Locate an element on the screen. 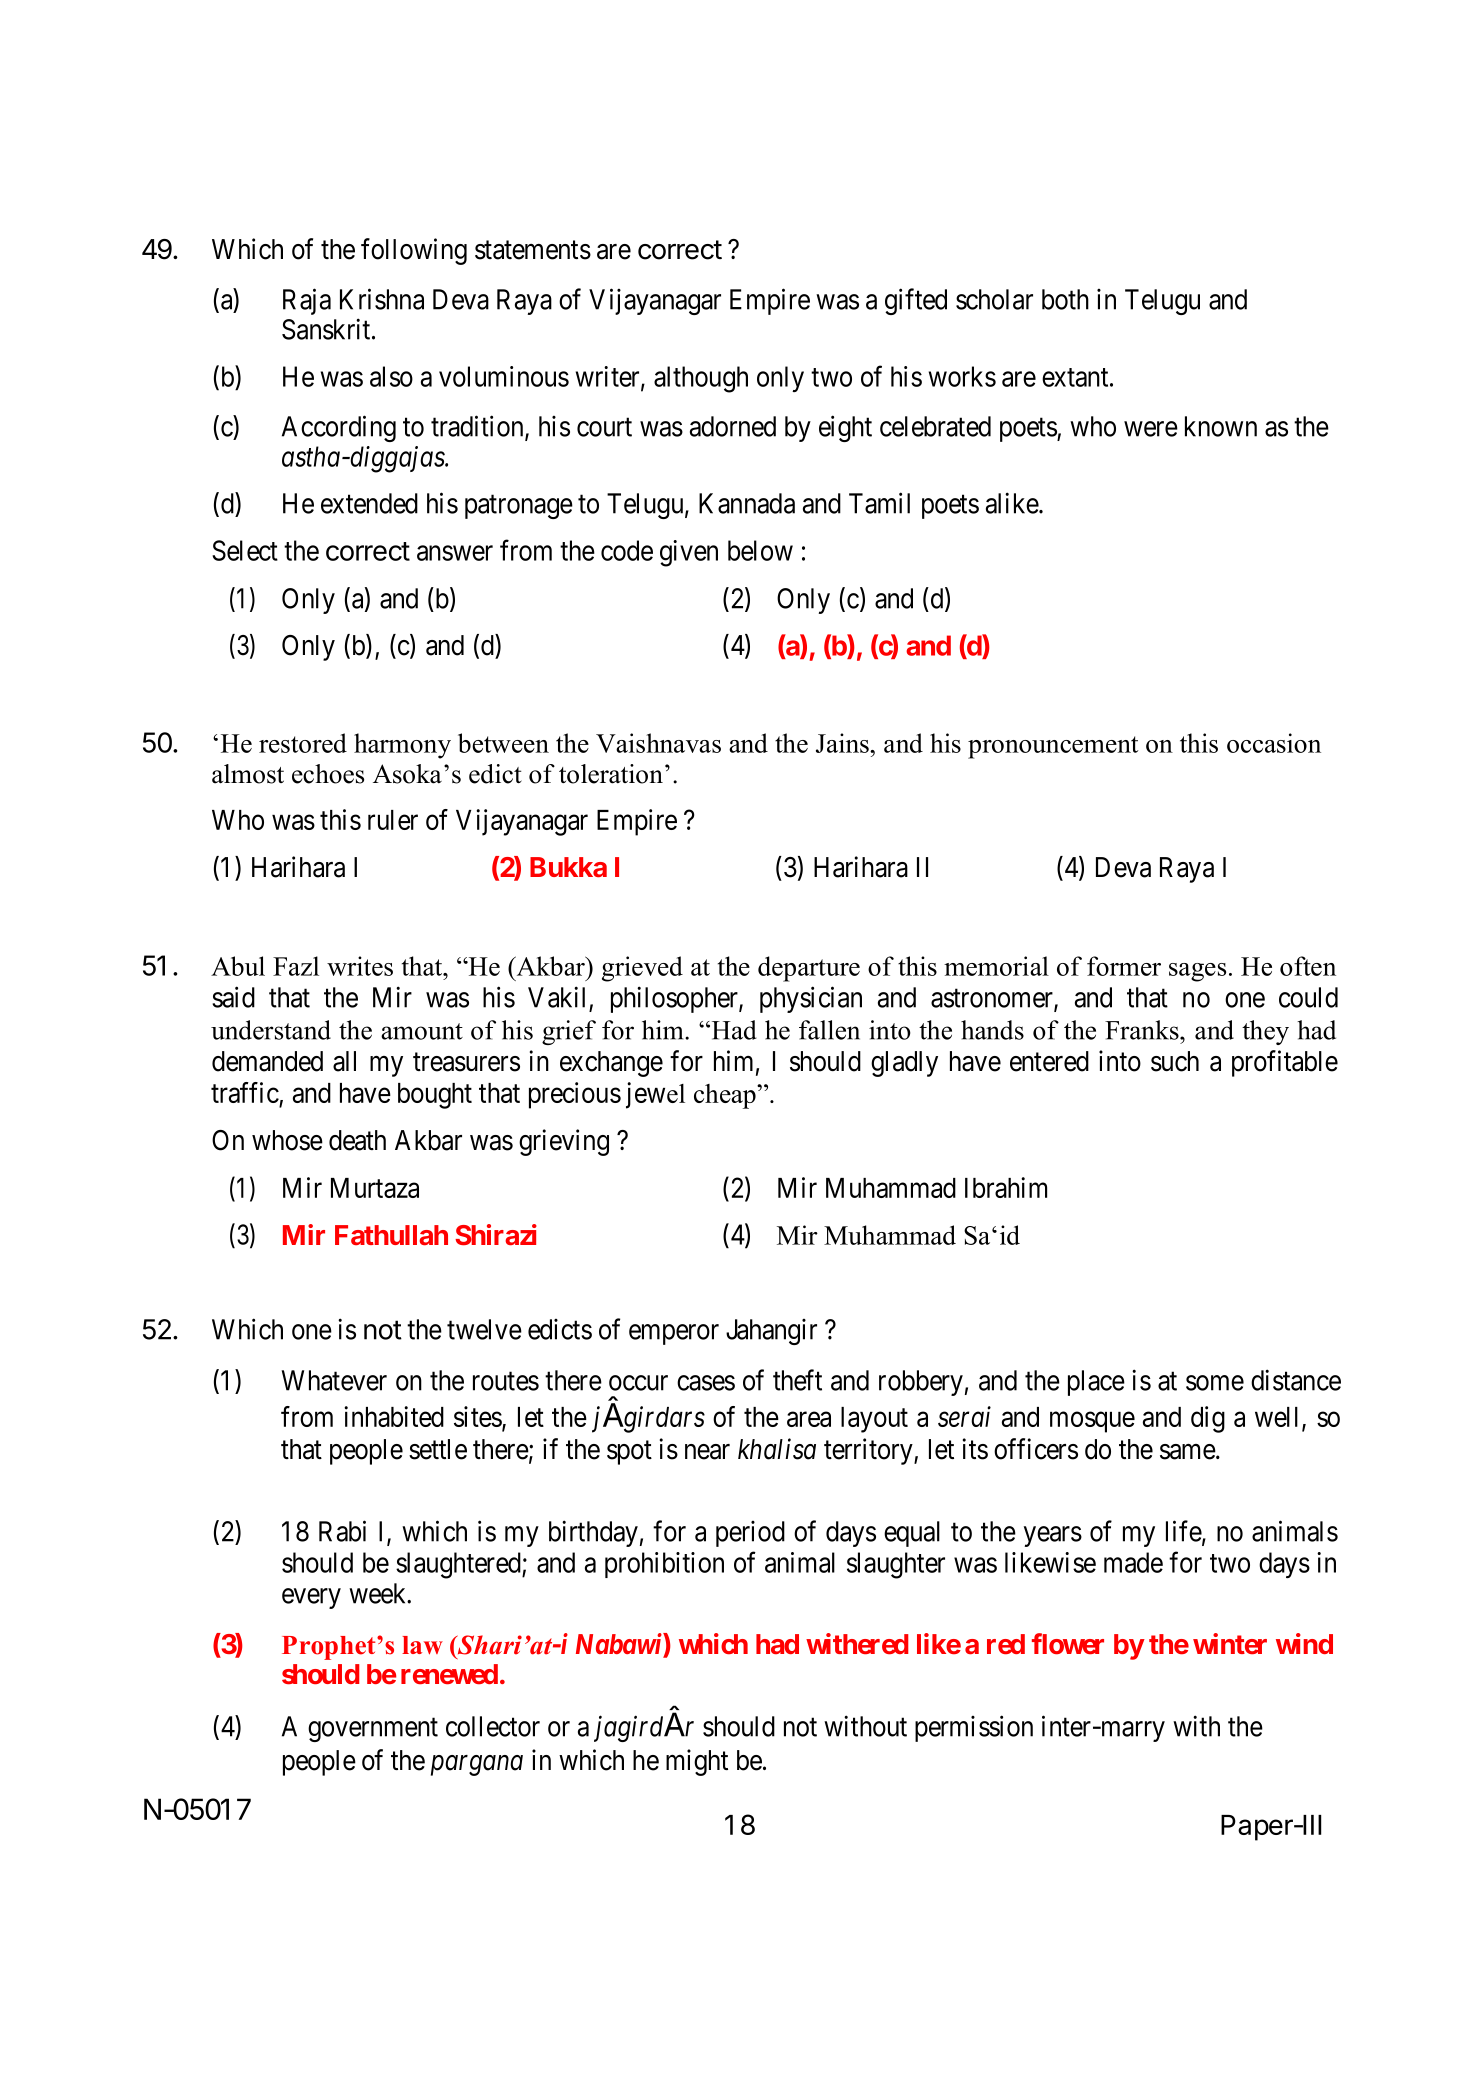 This screenshot has width=1480, height=2094. both is located at coordinates (1065, 299).
